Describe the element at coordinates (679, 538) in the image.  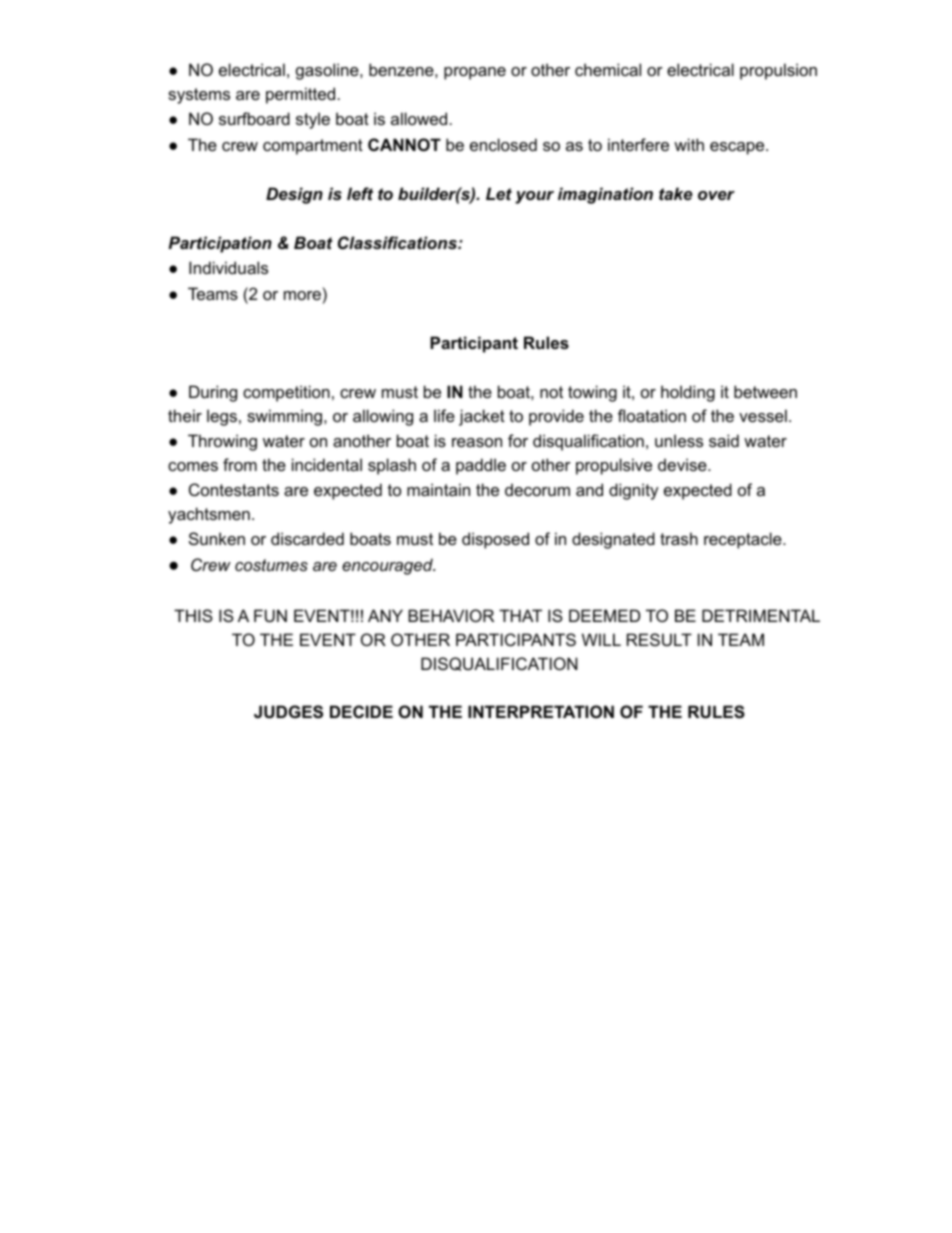
I see `trash` at that location.
